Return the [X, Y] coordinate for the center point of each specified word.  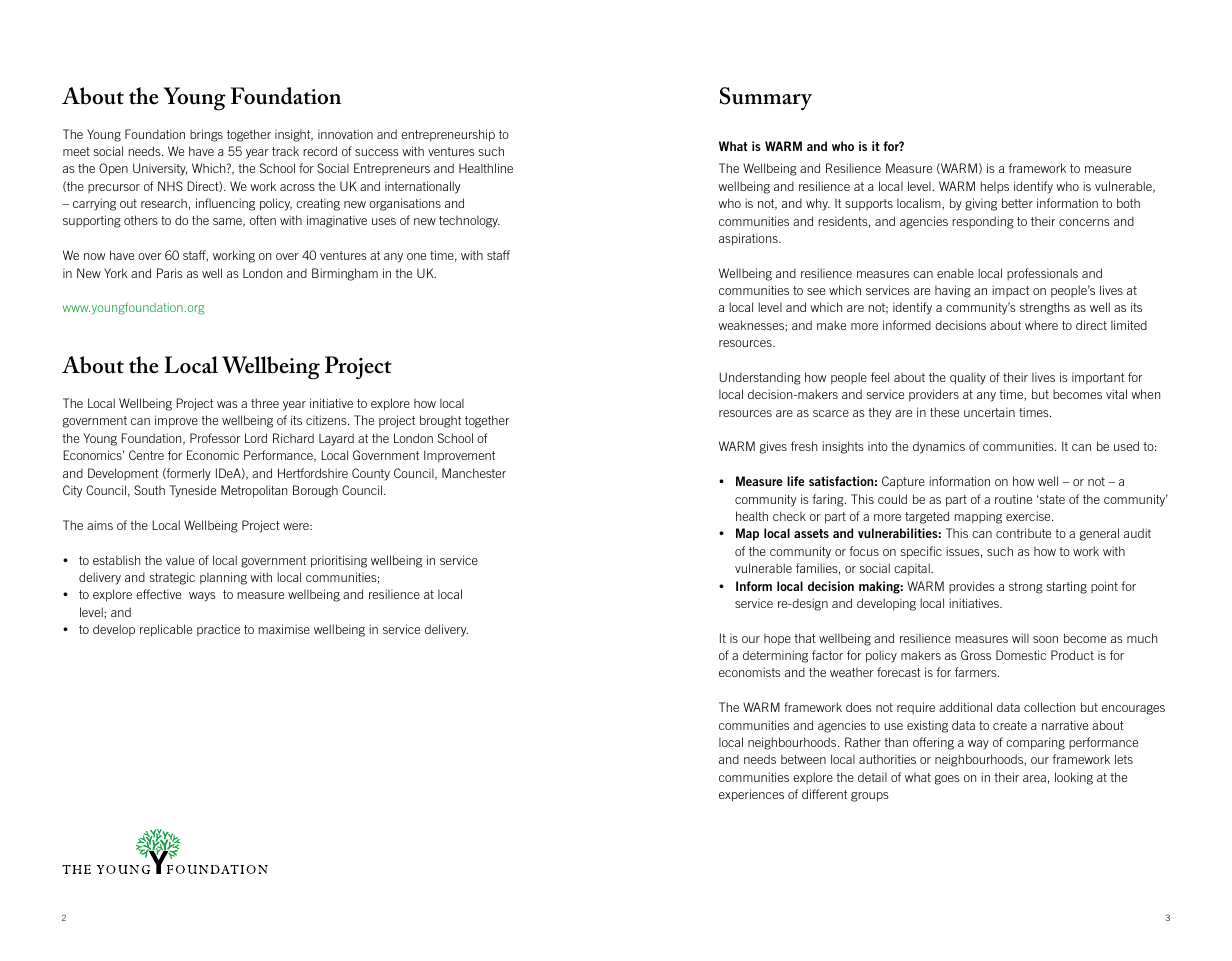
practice [218, 631]
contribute [1023, 533]
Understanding [760, 378]
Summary [766, 99]
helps [995, 187]
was [227, 404]
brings [206, 135]
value [180, 560]
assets [811, 533]
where [1041, 325]
